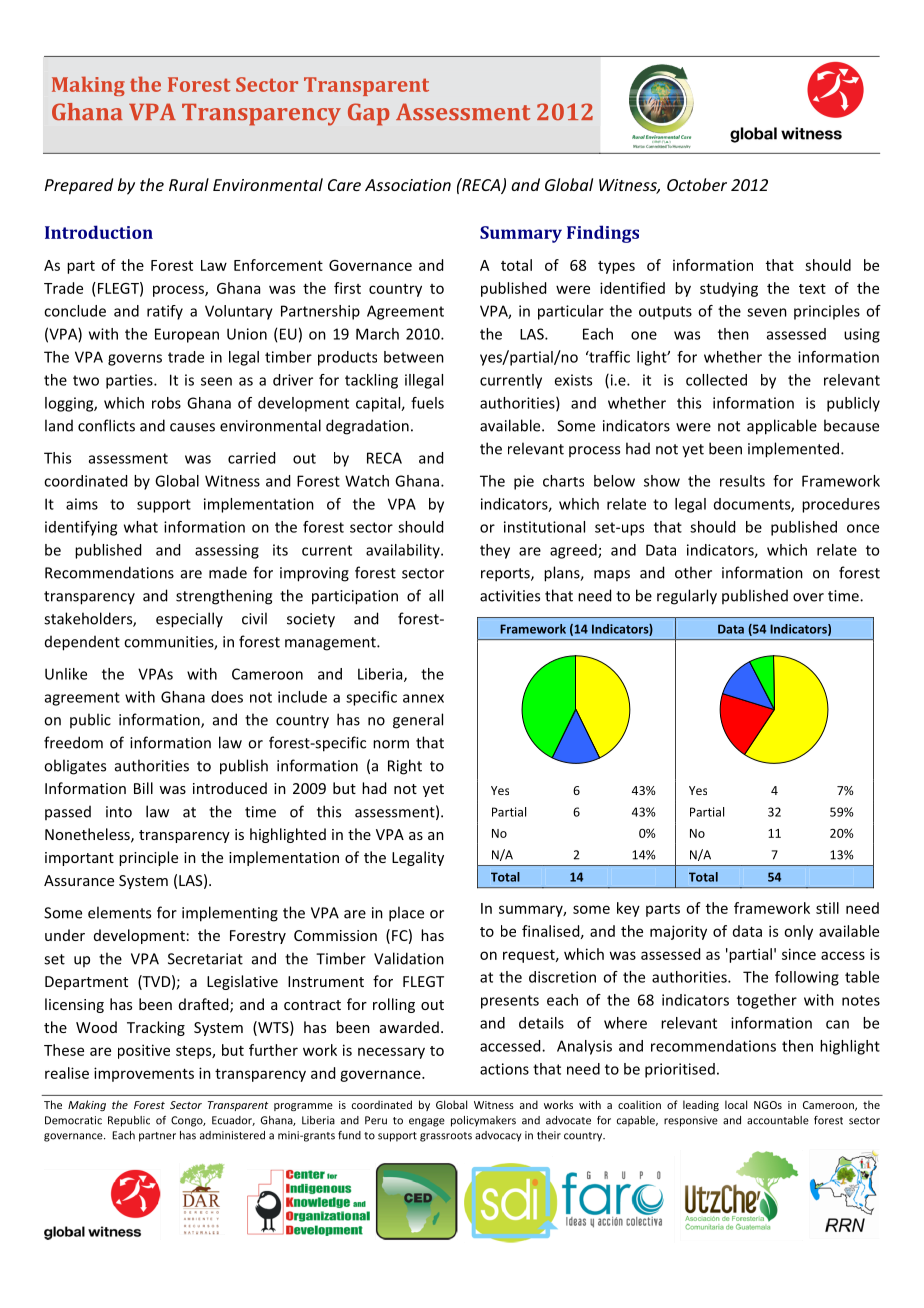 This page has width=924, height=1308. What do you see at coordinates (187, 335) in the page?
I see `European` at bounding box center [187, 335].
